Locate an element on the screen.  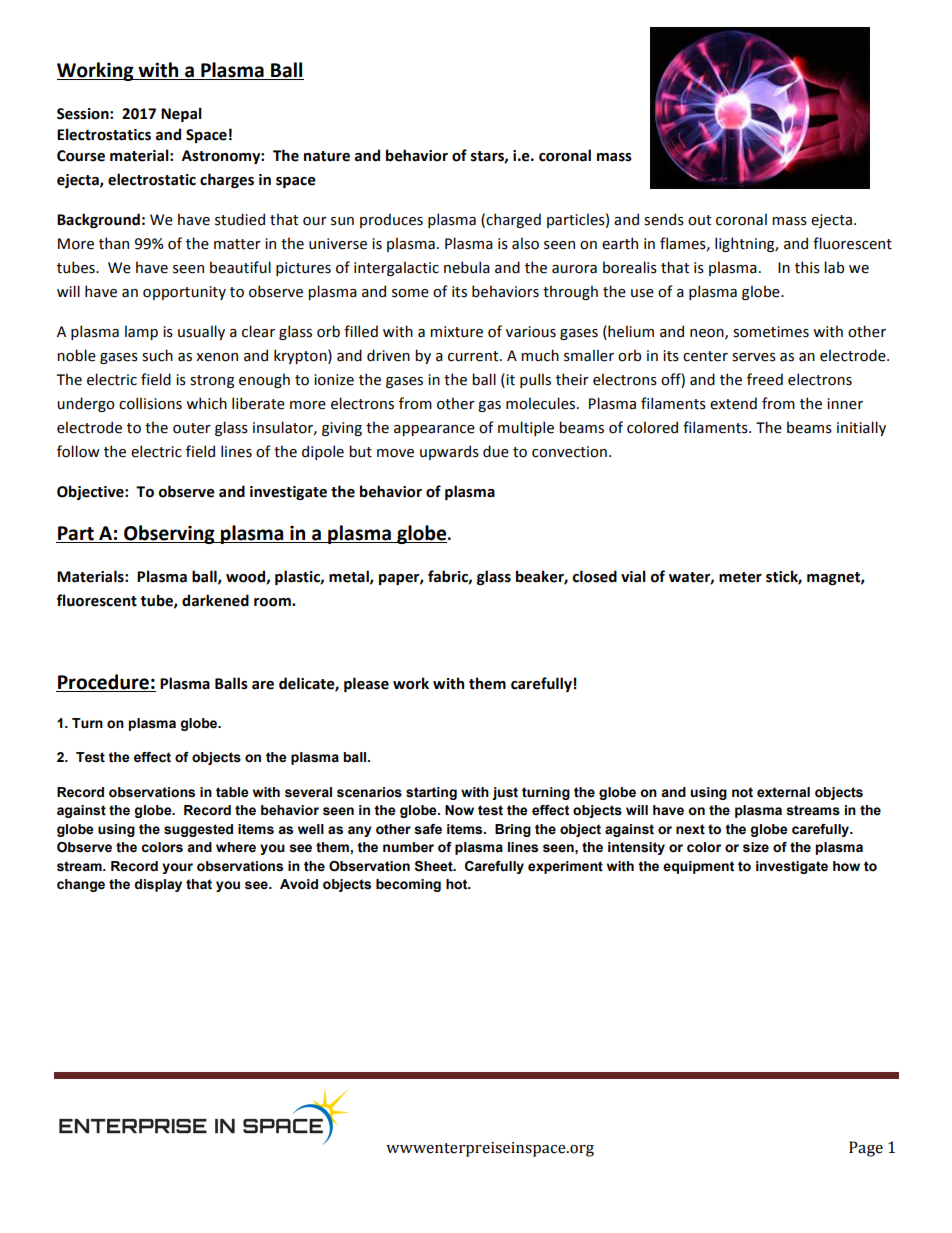
Nepal is located at coordinates (181, 114).
